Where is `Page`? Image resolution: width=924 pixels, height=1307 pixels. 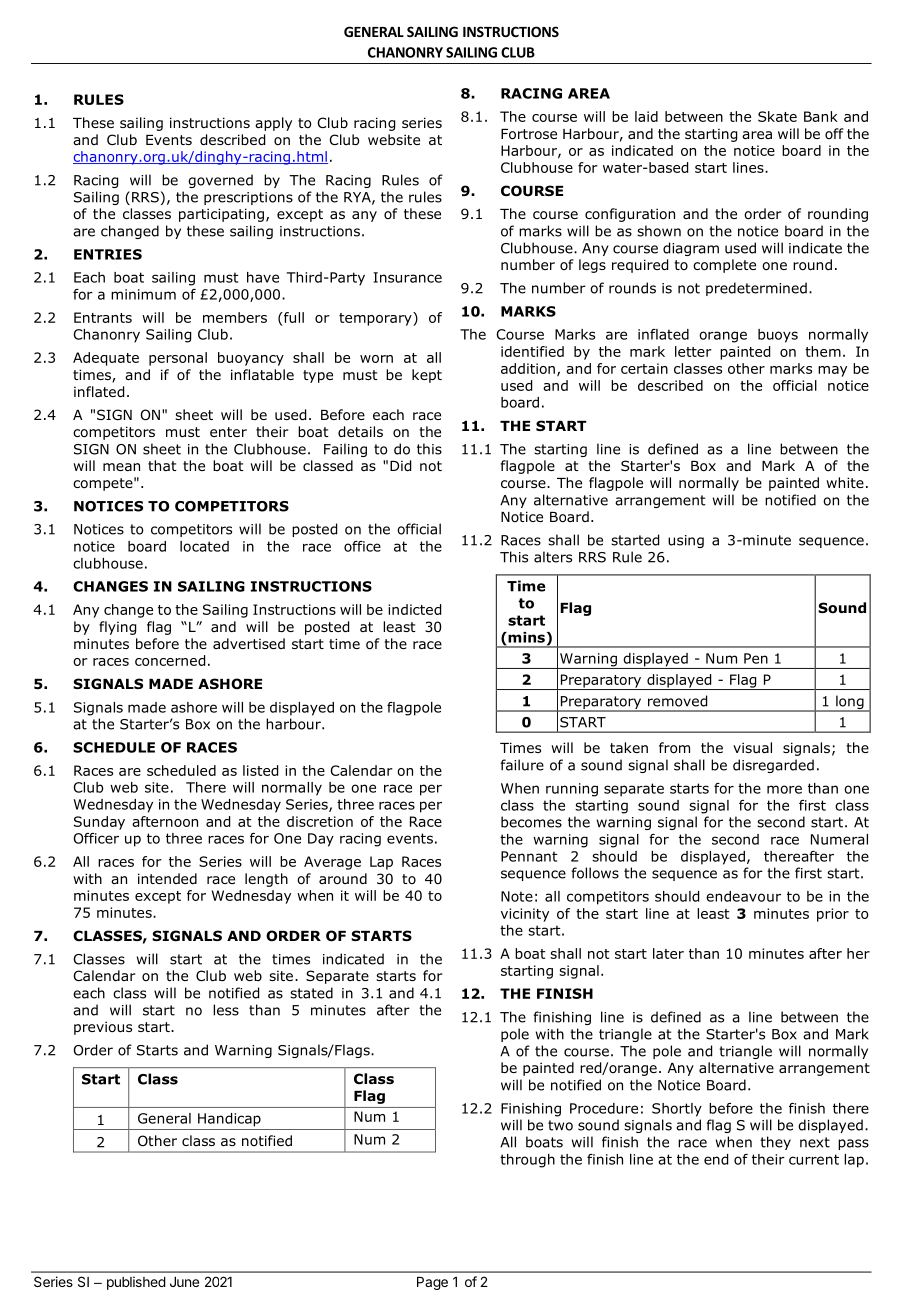 Page is located at coordinates (432, 1283).
